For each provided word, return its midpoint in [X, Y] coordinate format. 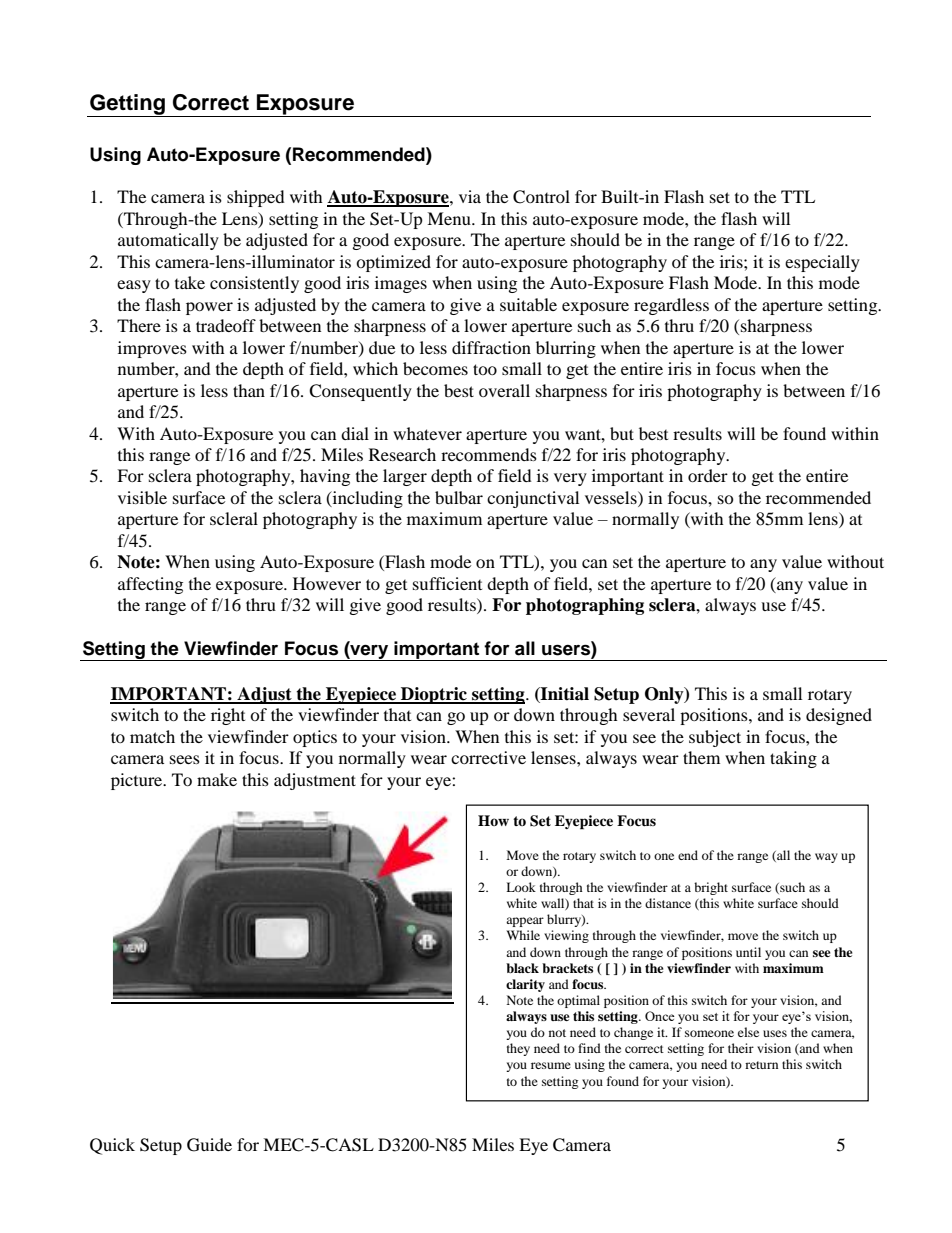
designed [839, 716]
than [249, 390]
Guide [209, 1145]
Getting [127, 105]
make [217, 779]
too [485, 369]
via [470, 196]
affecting [150, 585]
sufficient [447, 583]
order [708, 475]
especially [822, 263]
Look [521, 887]
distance [668, 903]
